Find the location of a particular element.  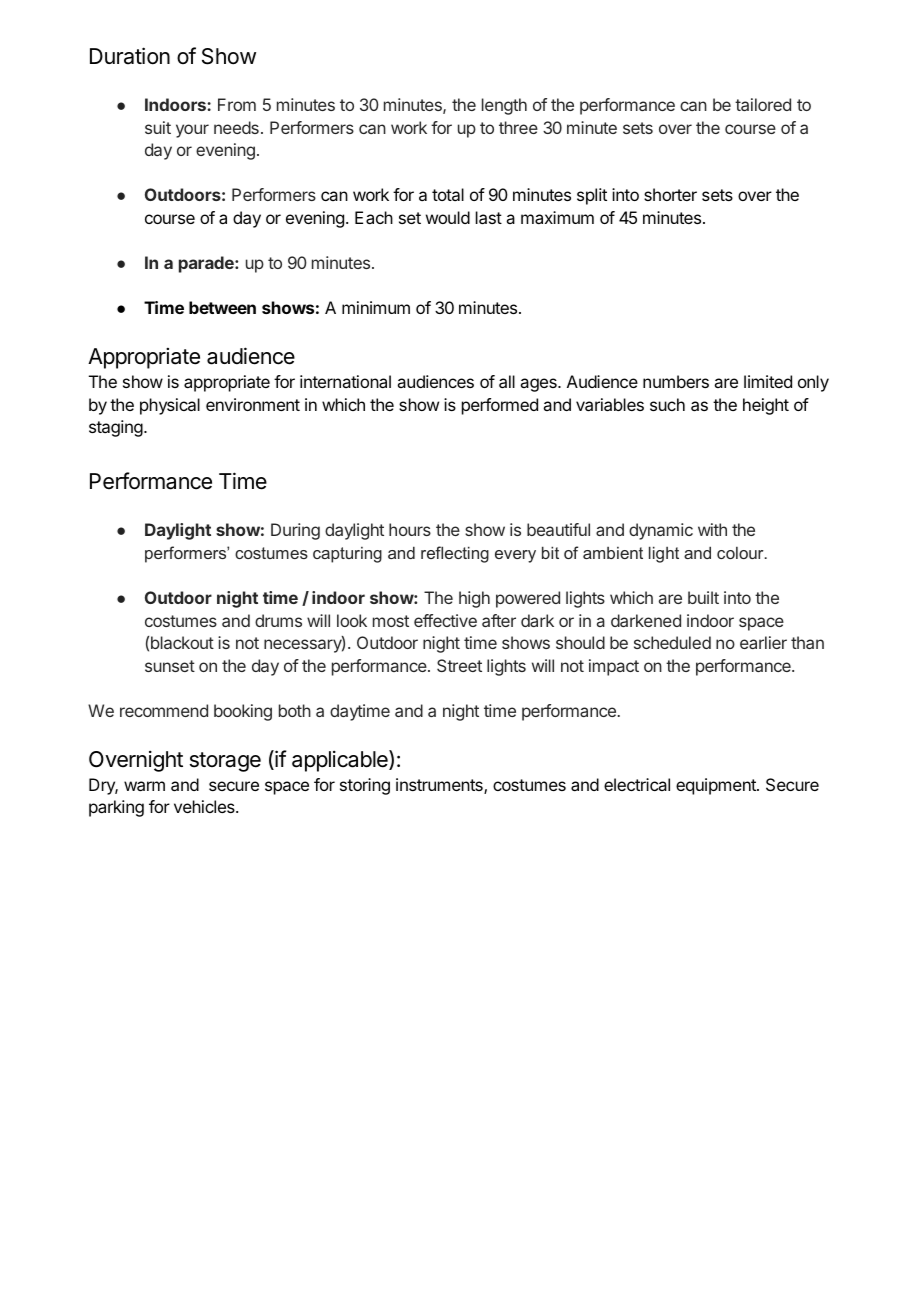

tailored is located at coordinates (763, 104).
